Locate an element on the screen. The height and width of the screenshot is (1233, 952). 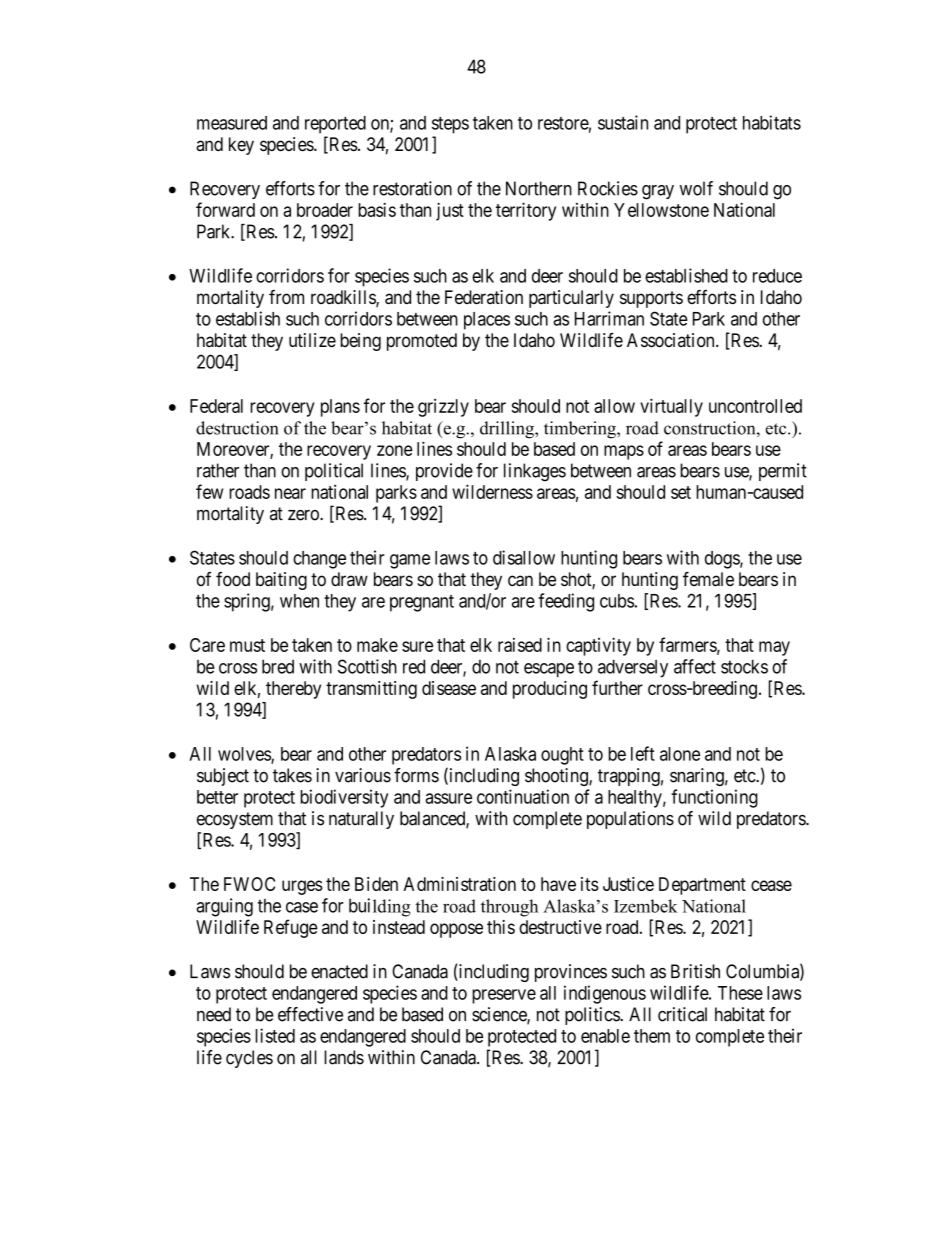
listed is located at coordinates (275, 1035).
